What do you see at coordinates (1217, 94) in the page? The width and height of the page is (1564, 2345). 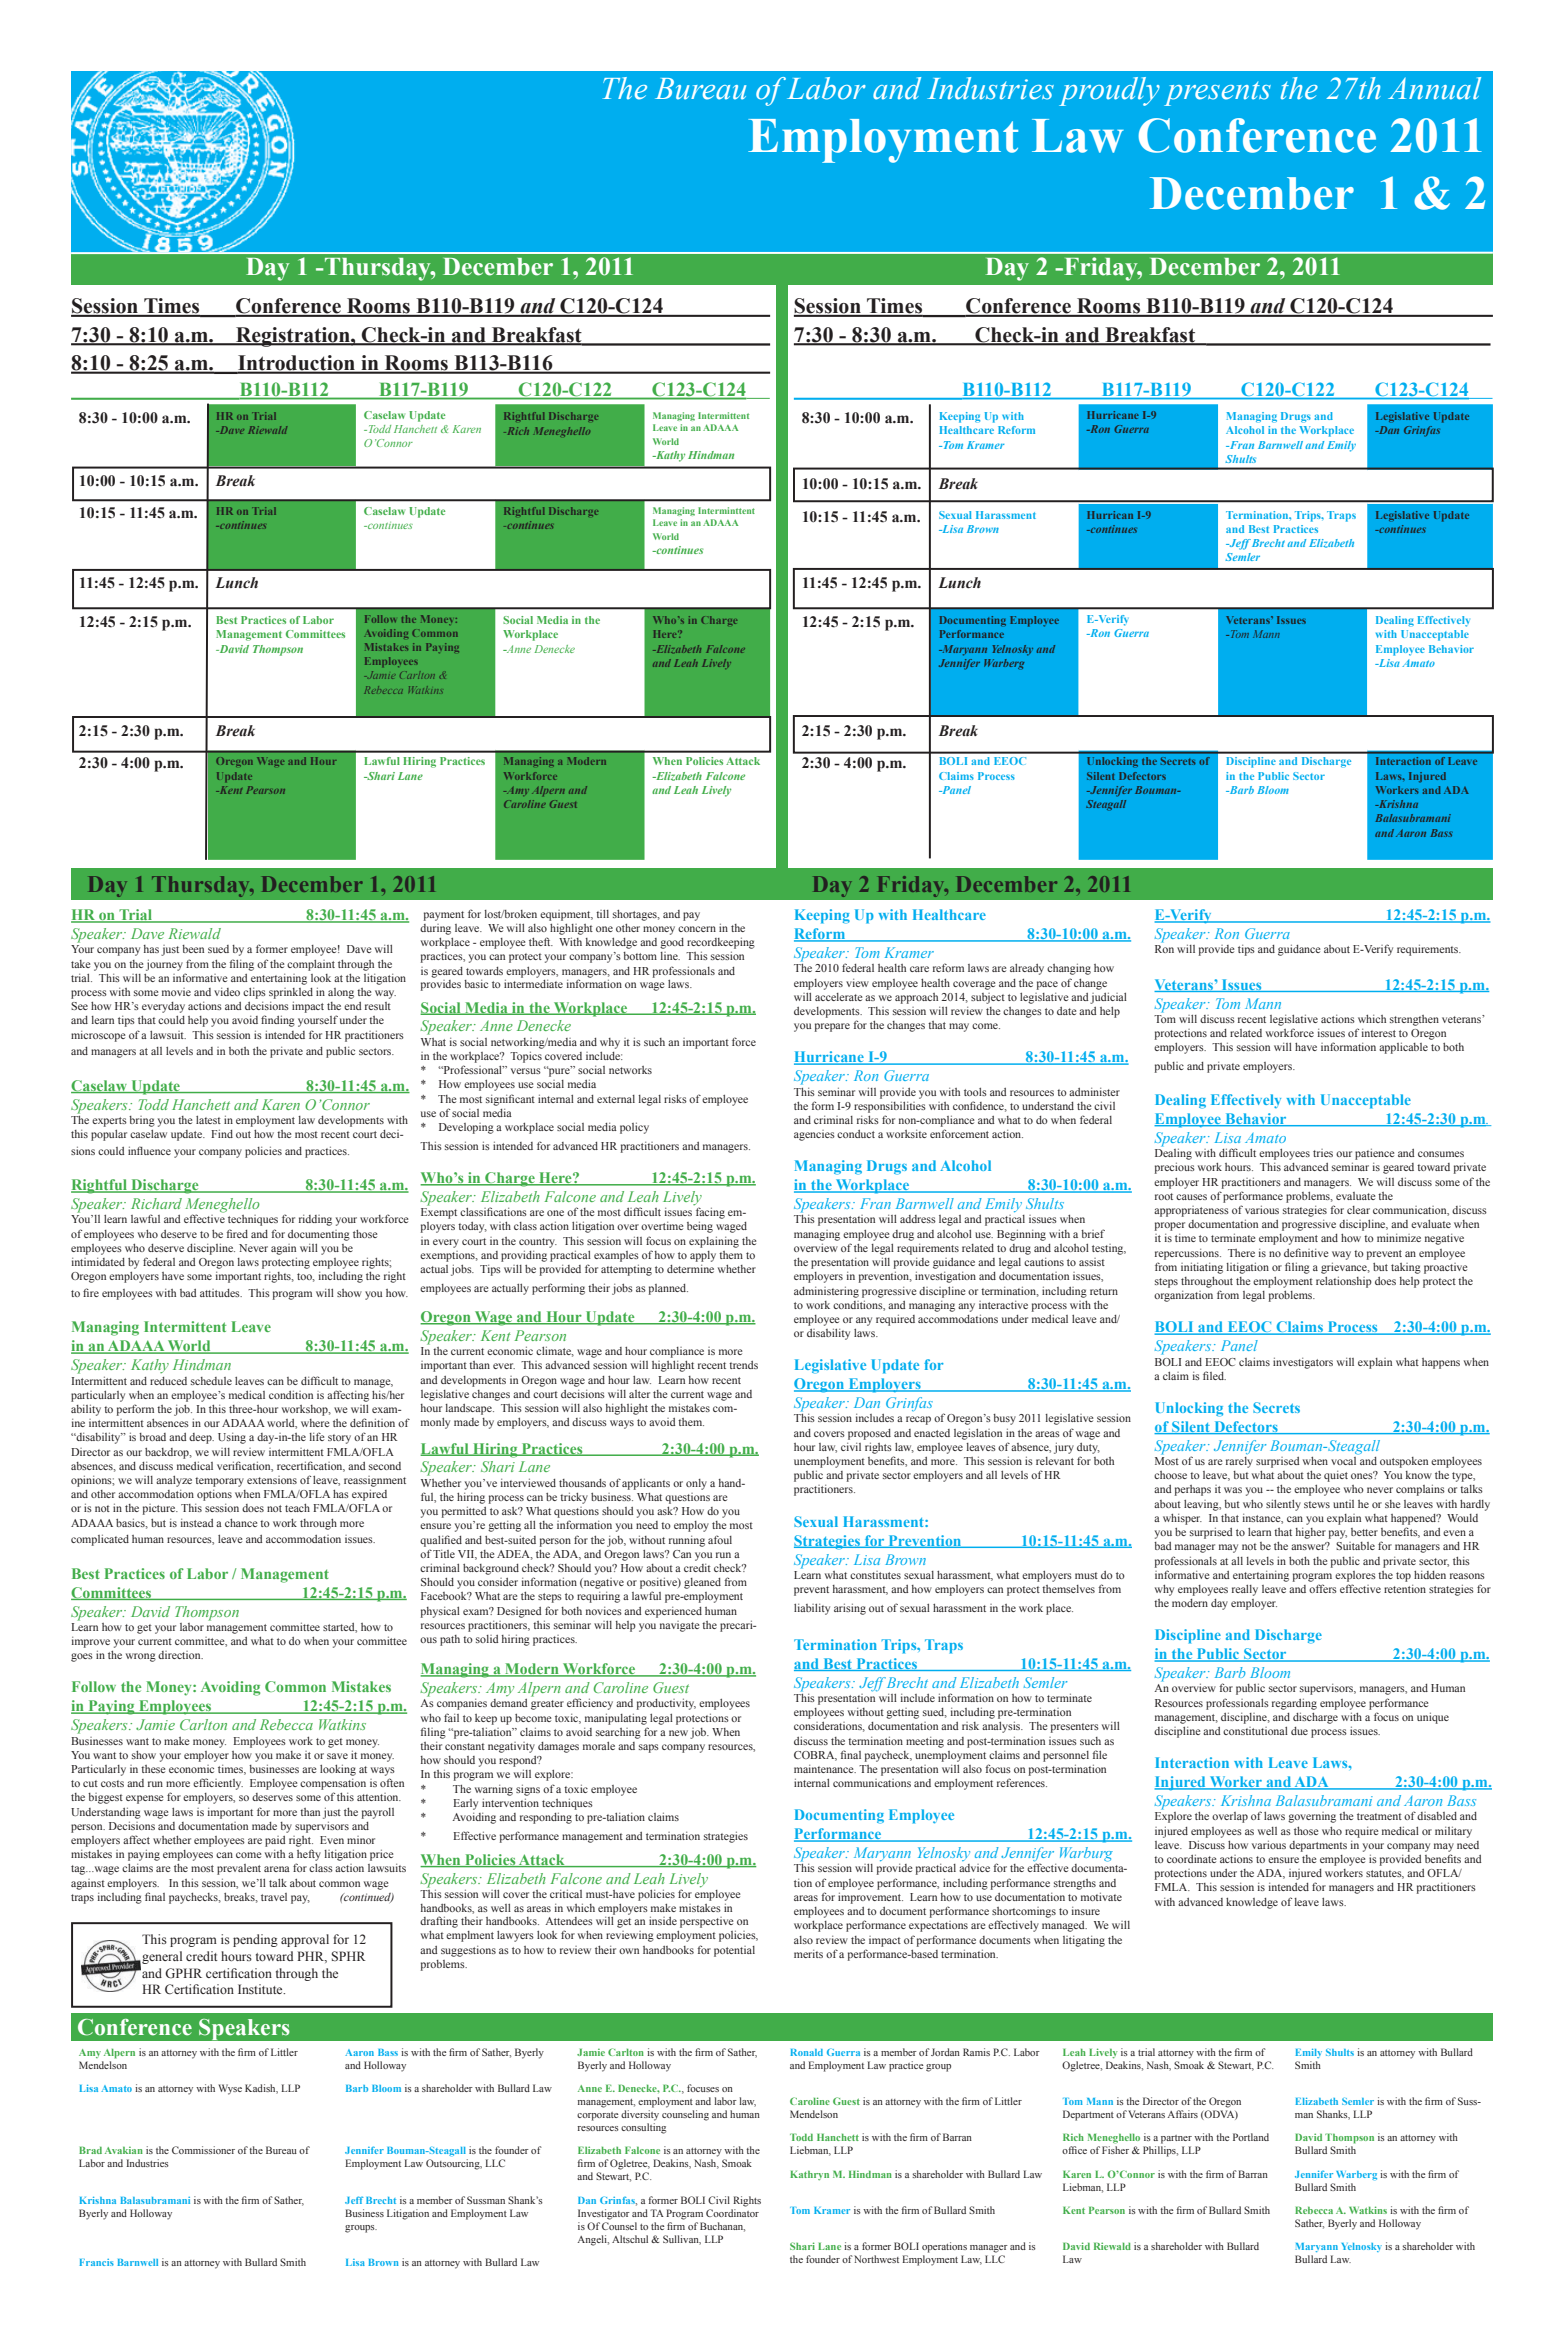 I see `presents` at bounding box center [1217, 94].
